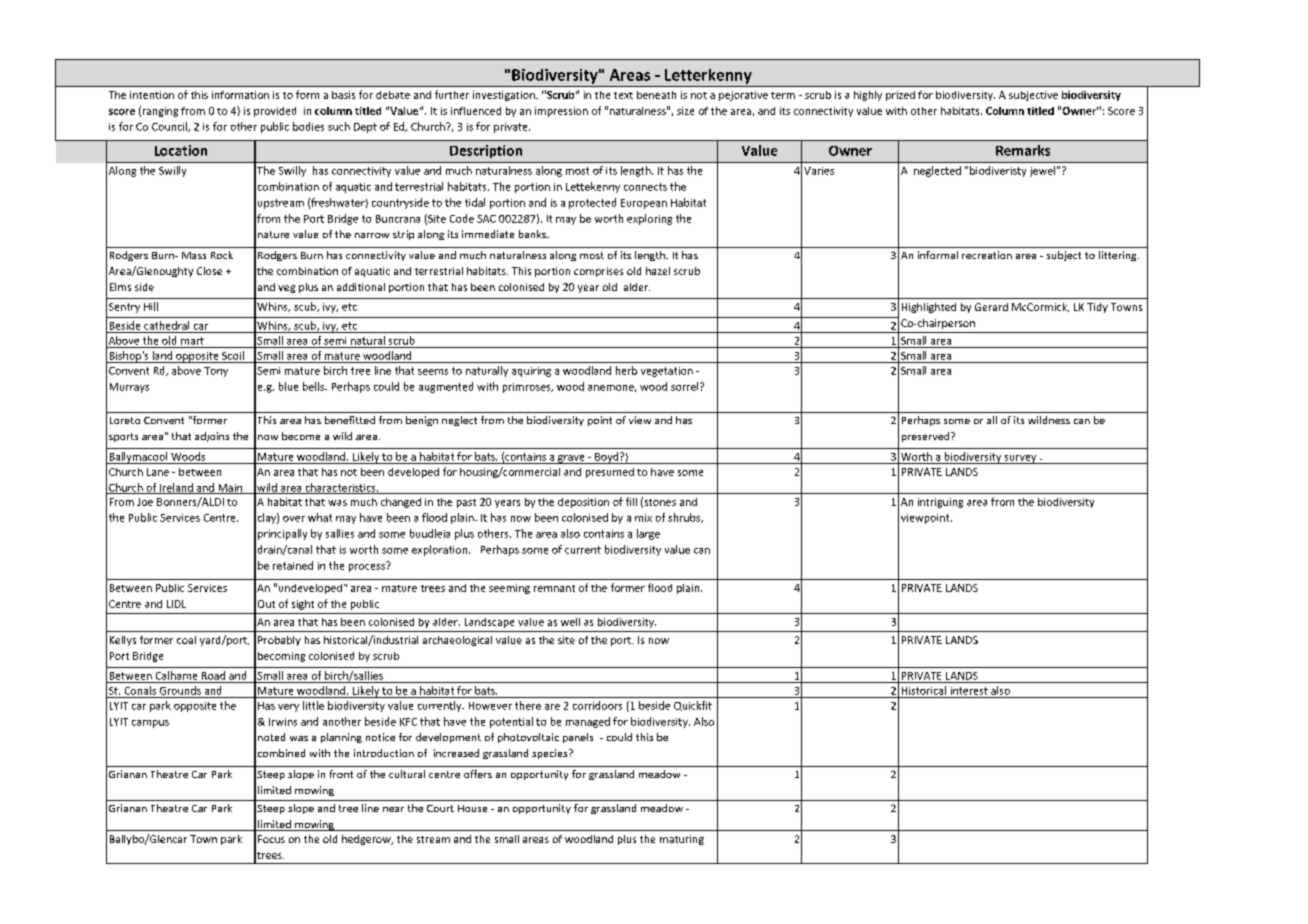  What do you see at coordinates (275, 112) in the screenshot?
I see `provided` at bounding box center [275, 112].
